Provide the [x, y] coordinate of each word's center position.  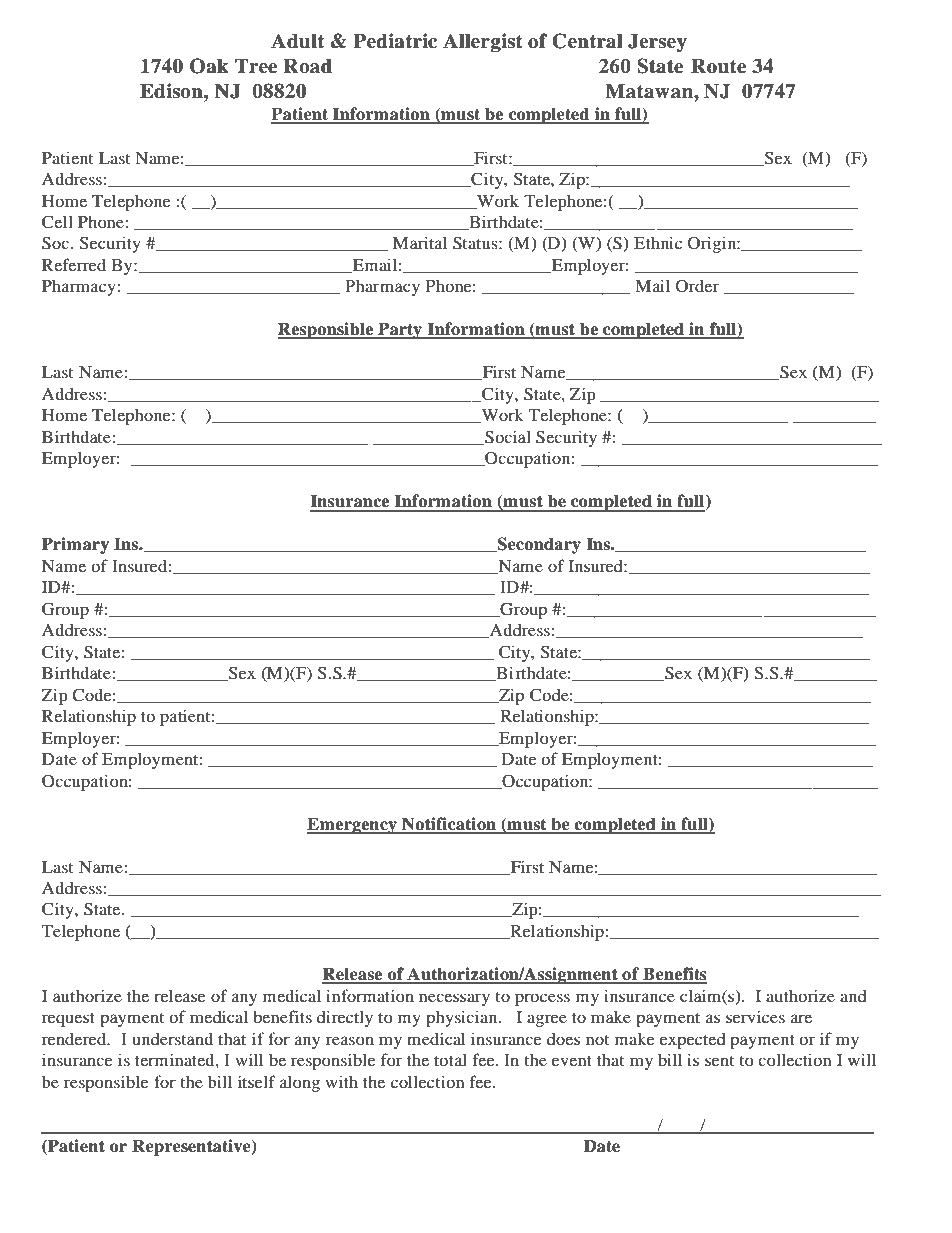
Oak [209, 66]
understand [172, 1038]
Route [718, 66]
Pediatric [395, 41]
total [450, 1059]
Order [697, 286]
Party [400, 330]
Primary [75, 545]
